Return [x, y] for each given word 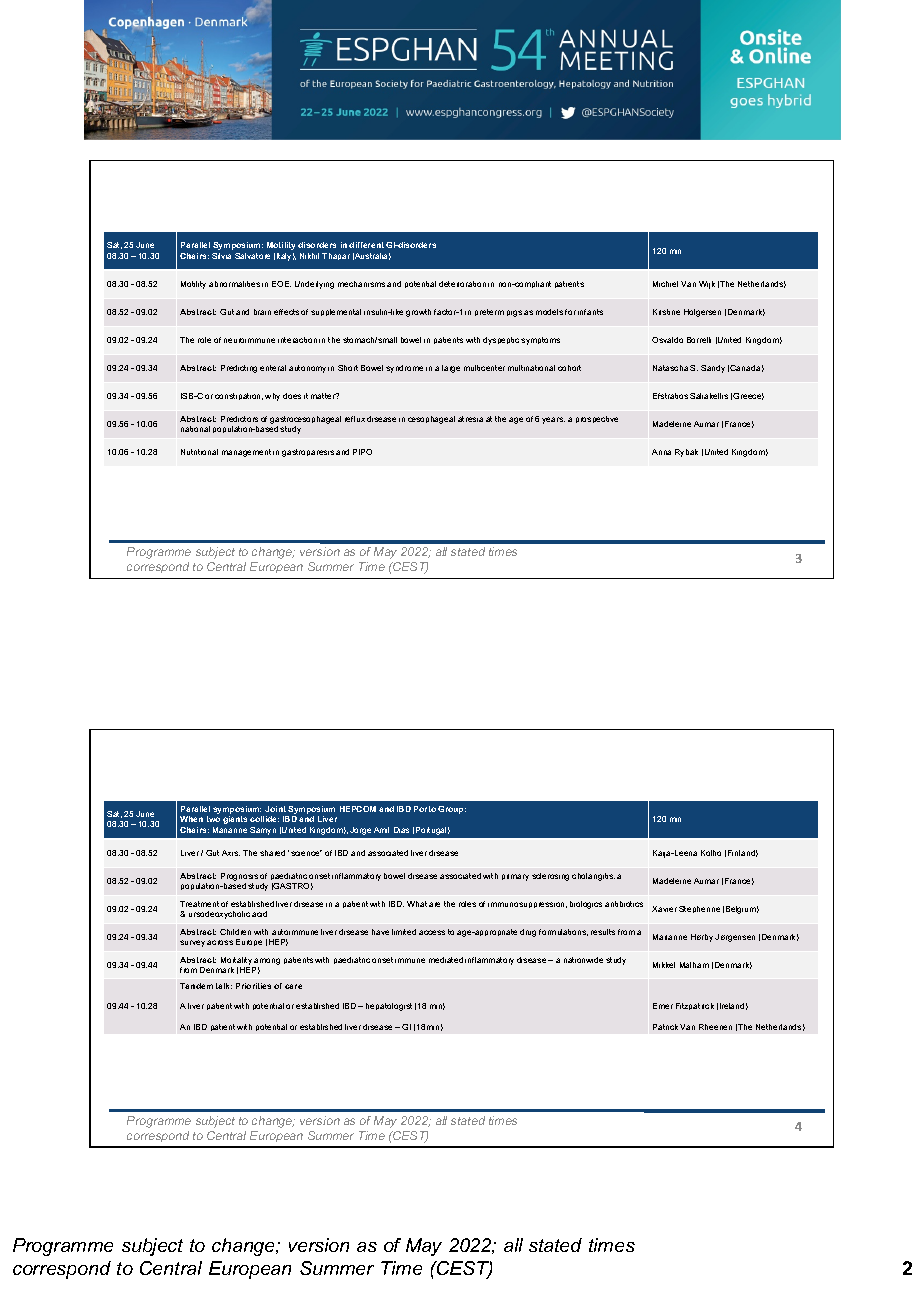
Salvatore [252, 256]
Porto [425, 809]
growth [418, 313]
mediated [446, 960]
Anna [661, 452]
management [246, 453]
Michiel [665, 284]
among [267, 961]
